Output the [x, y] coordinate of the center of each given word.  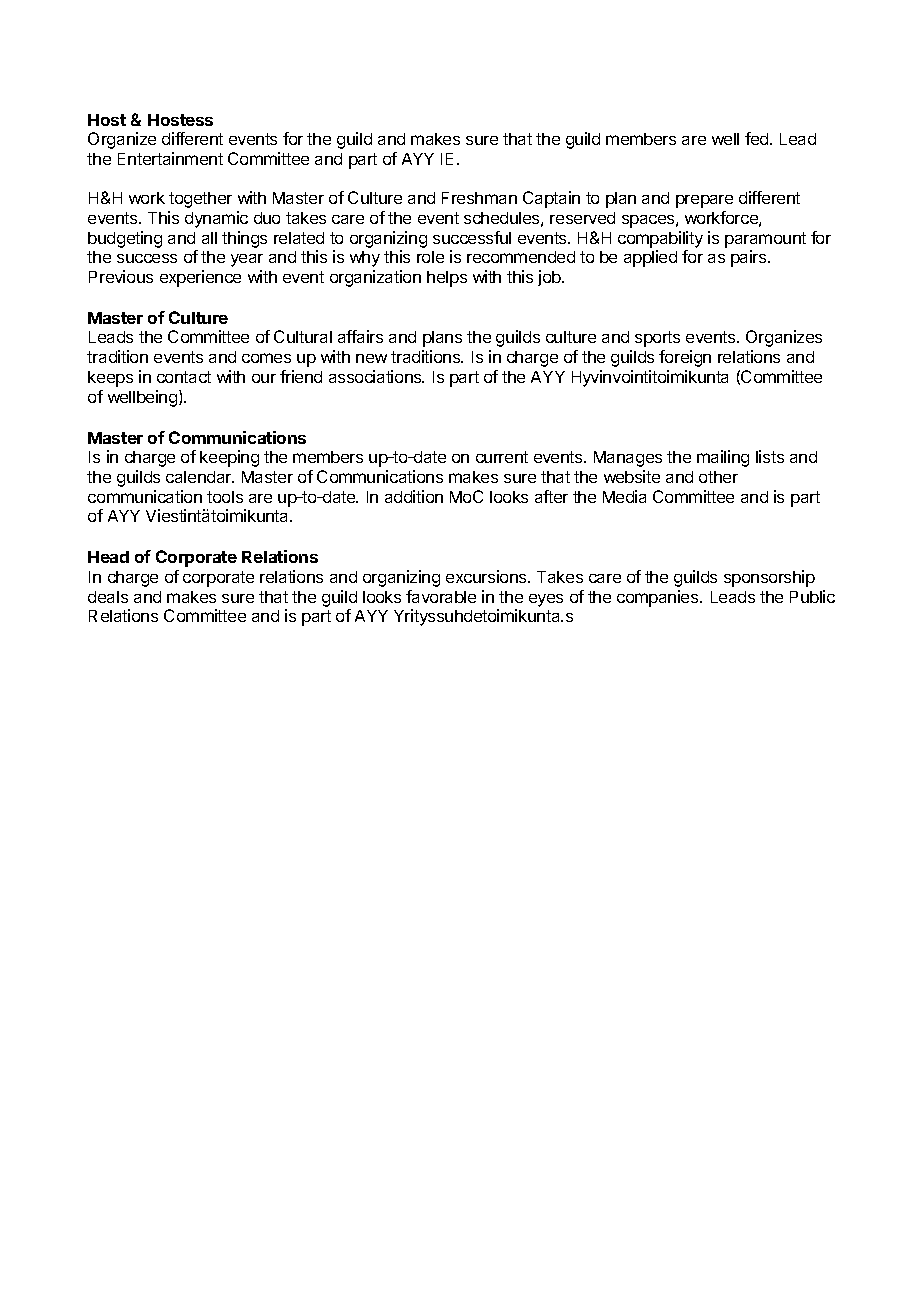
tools [225, 497]
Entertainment [170, 158]
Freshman [479, 198]
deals [108, 597]
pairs [750, 258]
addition [414, 496]
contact [184, 377]
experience [200, 278]
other [718, 477]
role [430, 257]
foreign [685, 358]
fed [758, 138]
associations [376, 376]
